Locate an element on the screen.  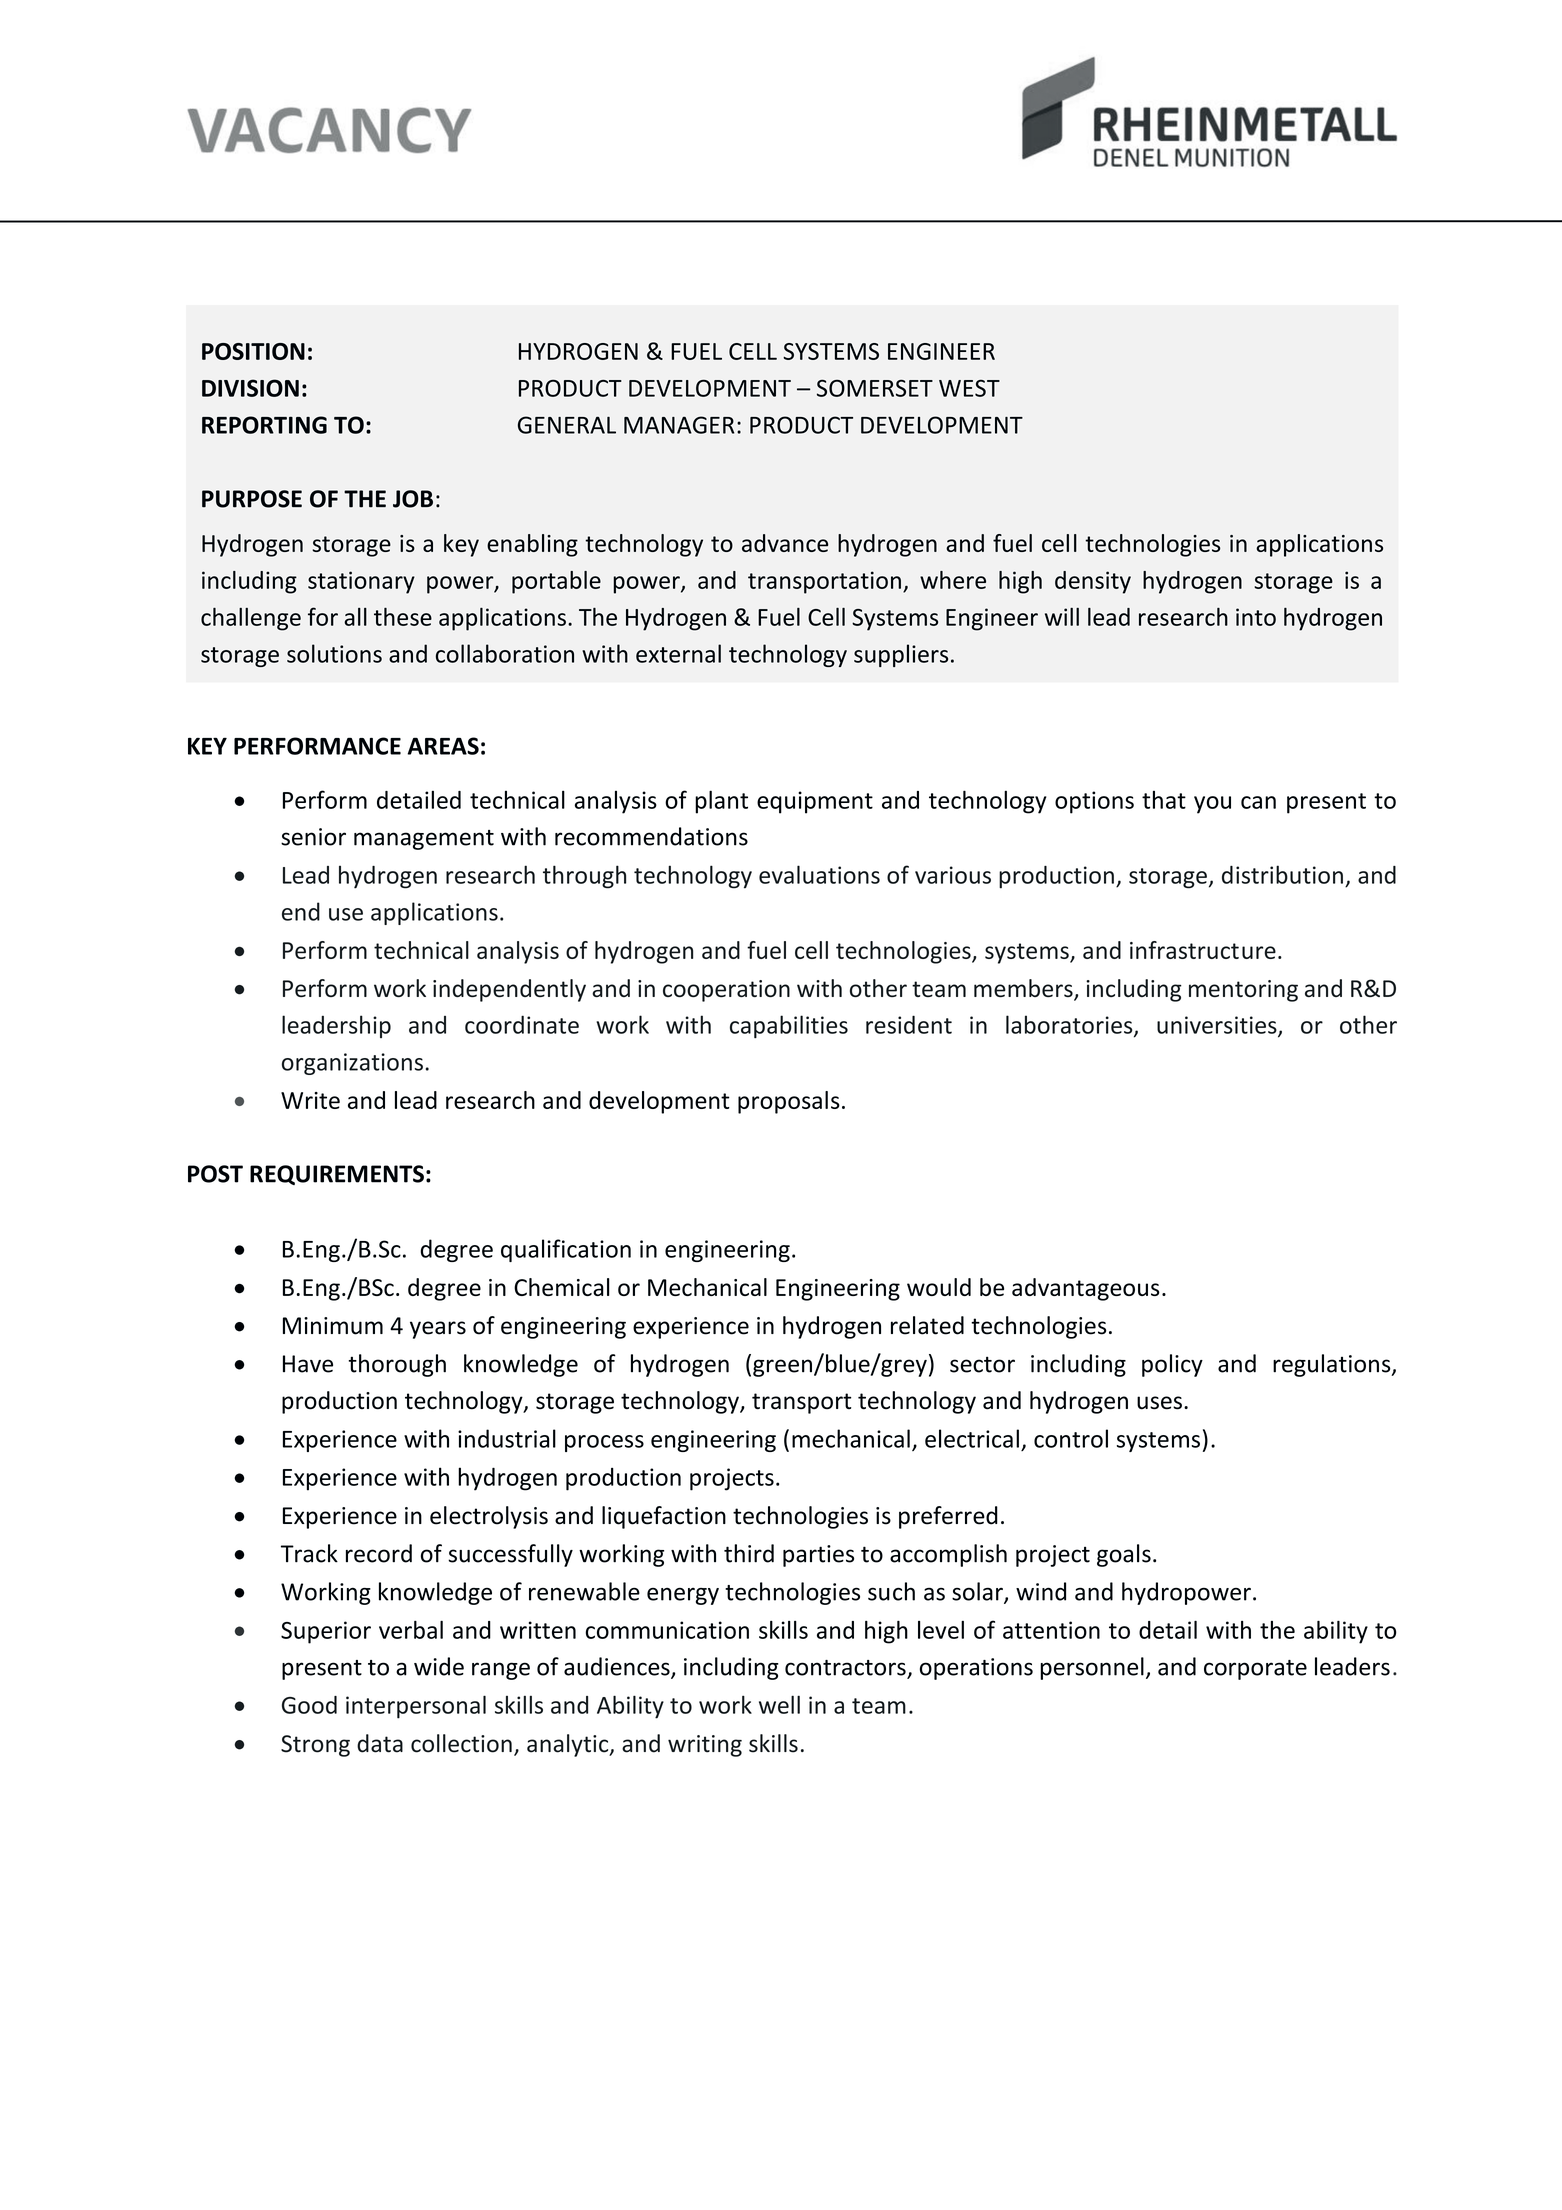
capabilities is located at coordinates (789, 1026).
